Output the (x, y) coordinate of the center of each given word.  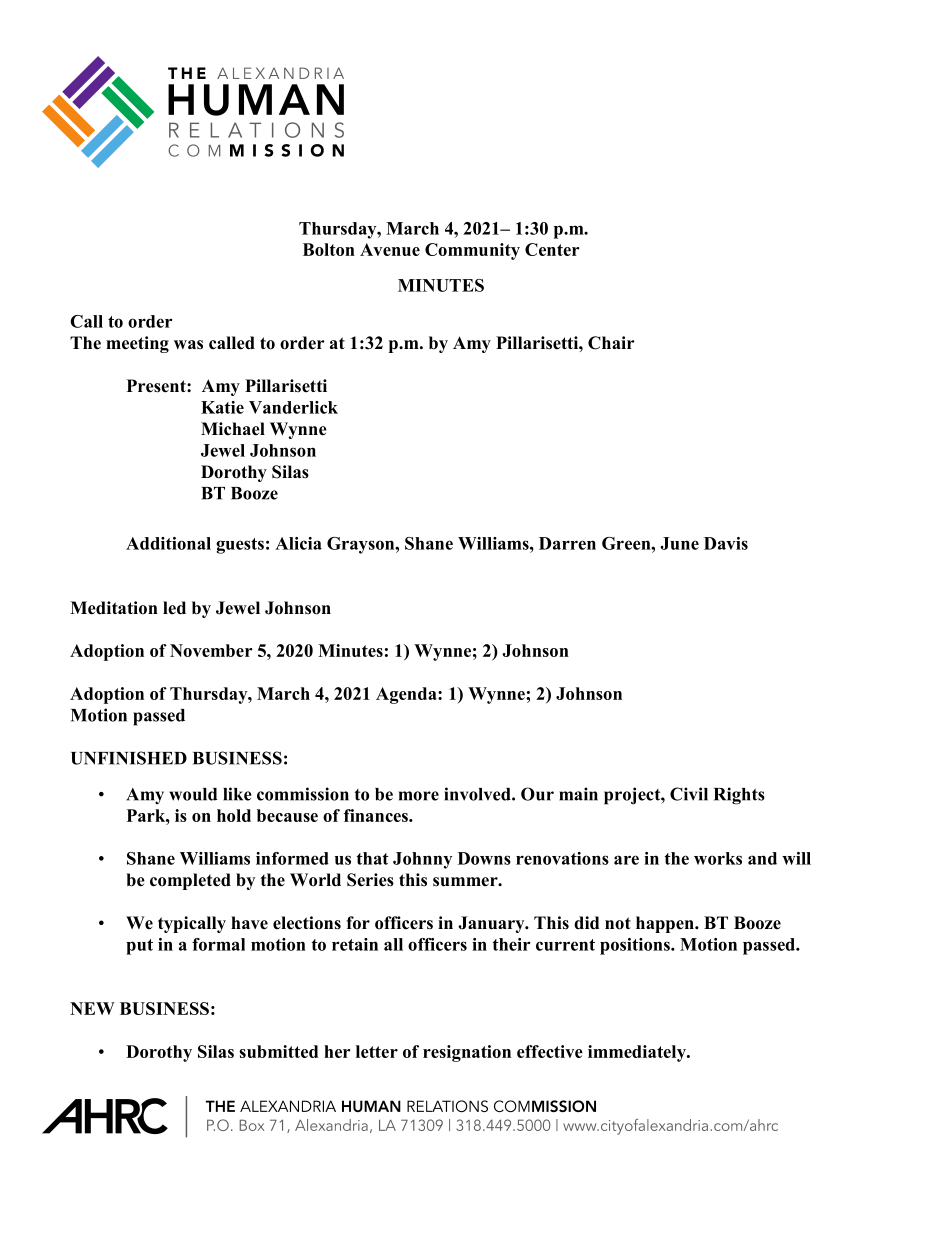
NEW (92, 1008)
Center (552, 249)
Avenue (390, 249)
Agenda (407, 695)
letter (377, 1051)
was (188, 345)
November (211, 650)
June (679, 543)
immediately (638, 1053)
